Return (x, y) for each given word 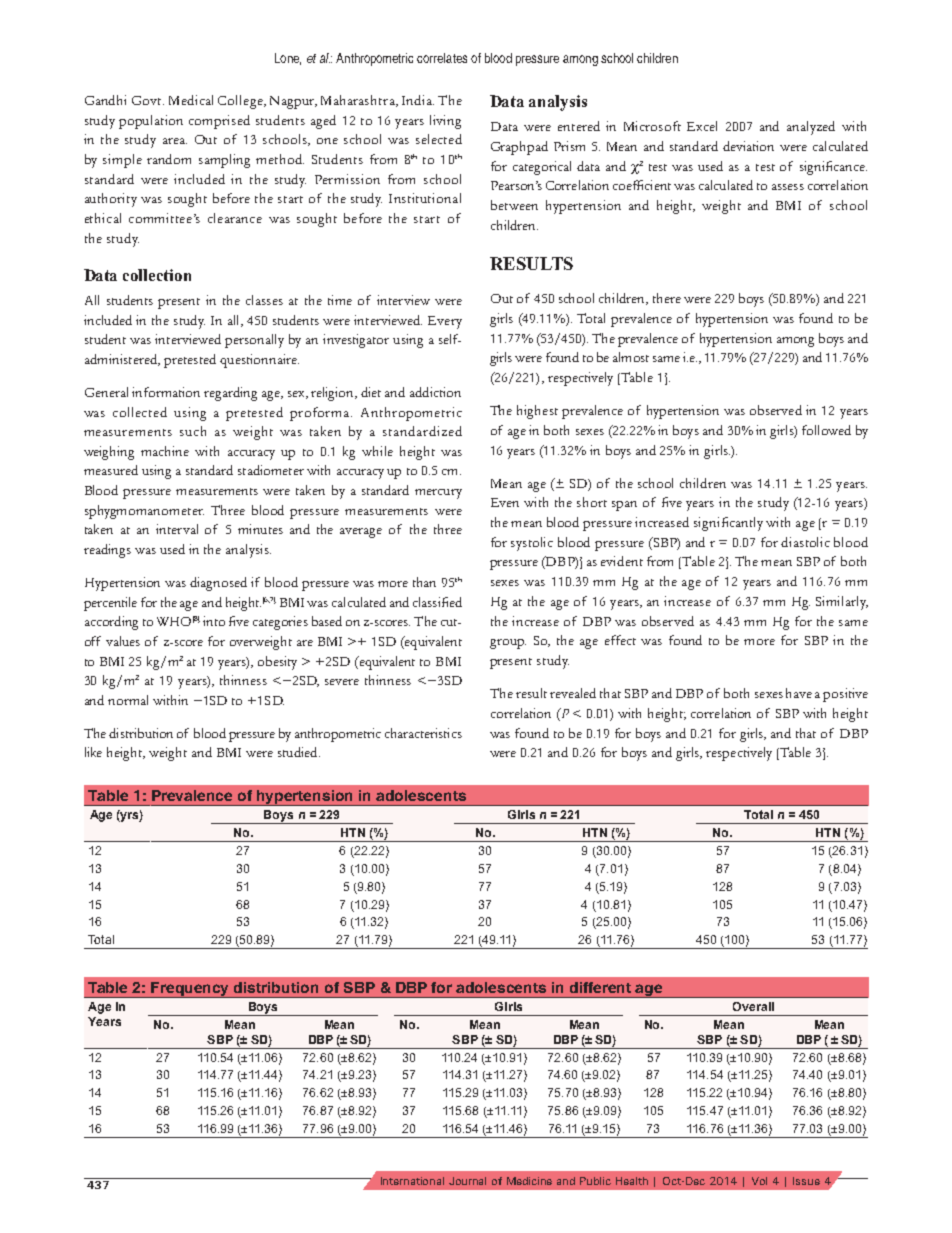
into (214, 621)
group (508, 644)
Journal (467, 1181)
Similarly (842, 603)
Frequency (191, 990)
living (445, 122)
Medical (191, 100)
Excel (702, 126)
